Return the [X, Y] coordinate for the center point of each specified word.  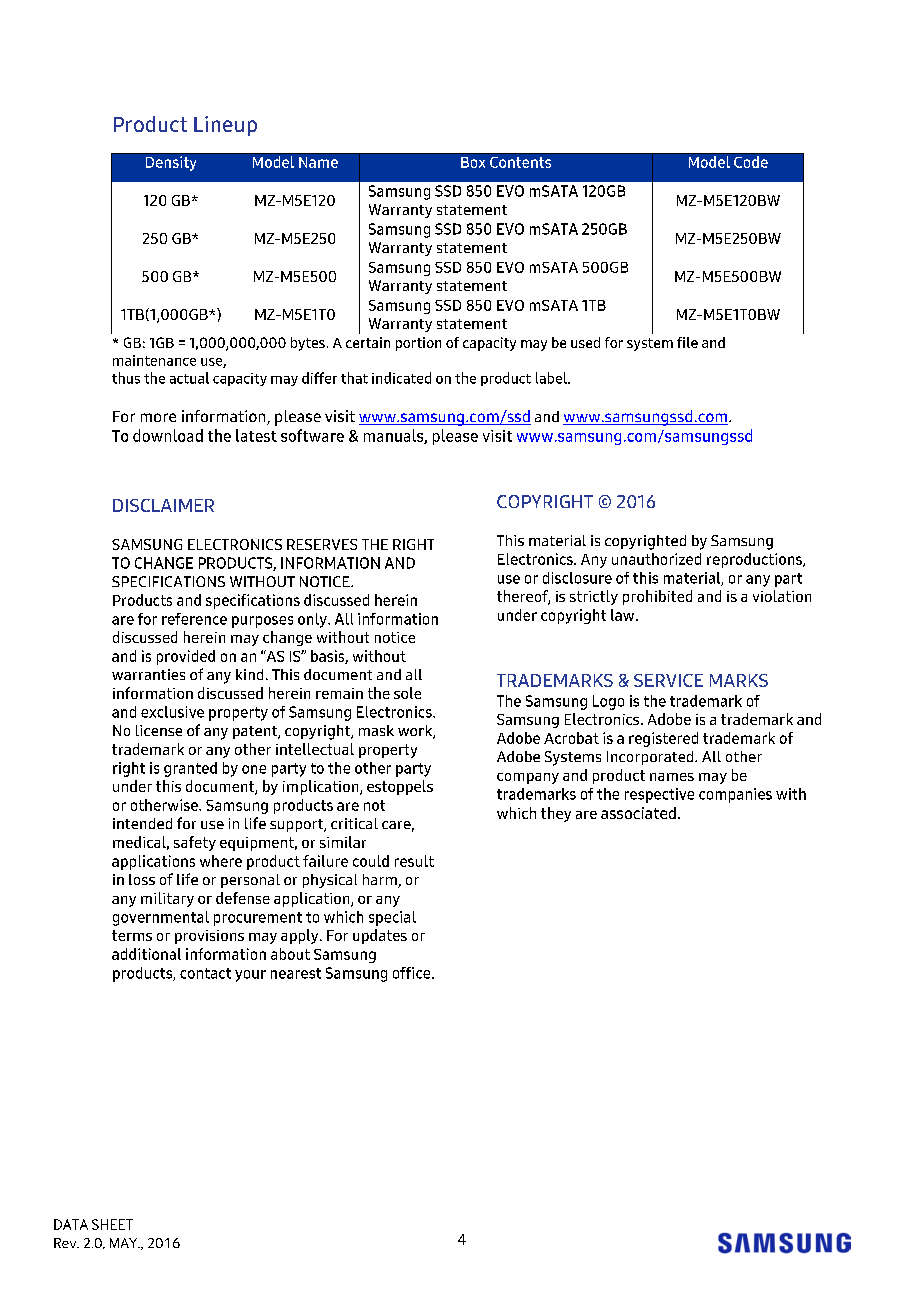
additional [146, 954]
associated [638, 813]
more [158, 417]
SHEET [112, 1224]
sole [407, 693]
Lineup [225, 126]
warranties [148, 674]
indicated [401, 378]
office [413, 973]
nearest [296, 973]
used [585, 342]
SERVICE [668, 680]
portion [418, 344]
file [687, 342]
